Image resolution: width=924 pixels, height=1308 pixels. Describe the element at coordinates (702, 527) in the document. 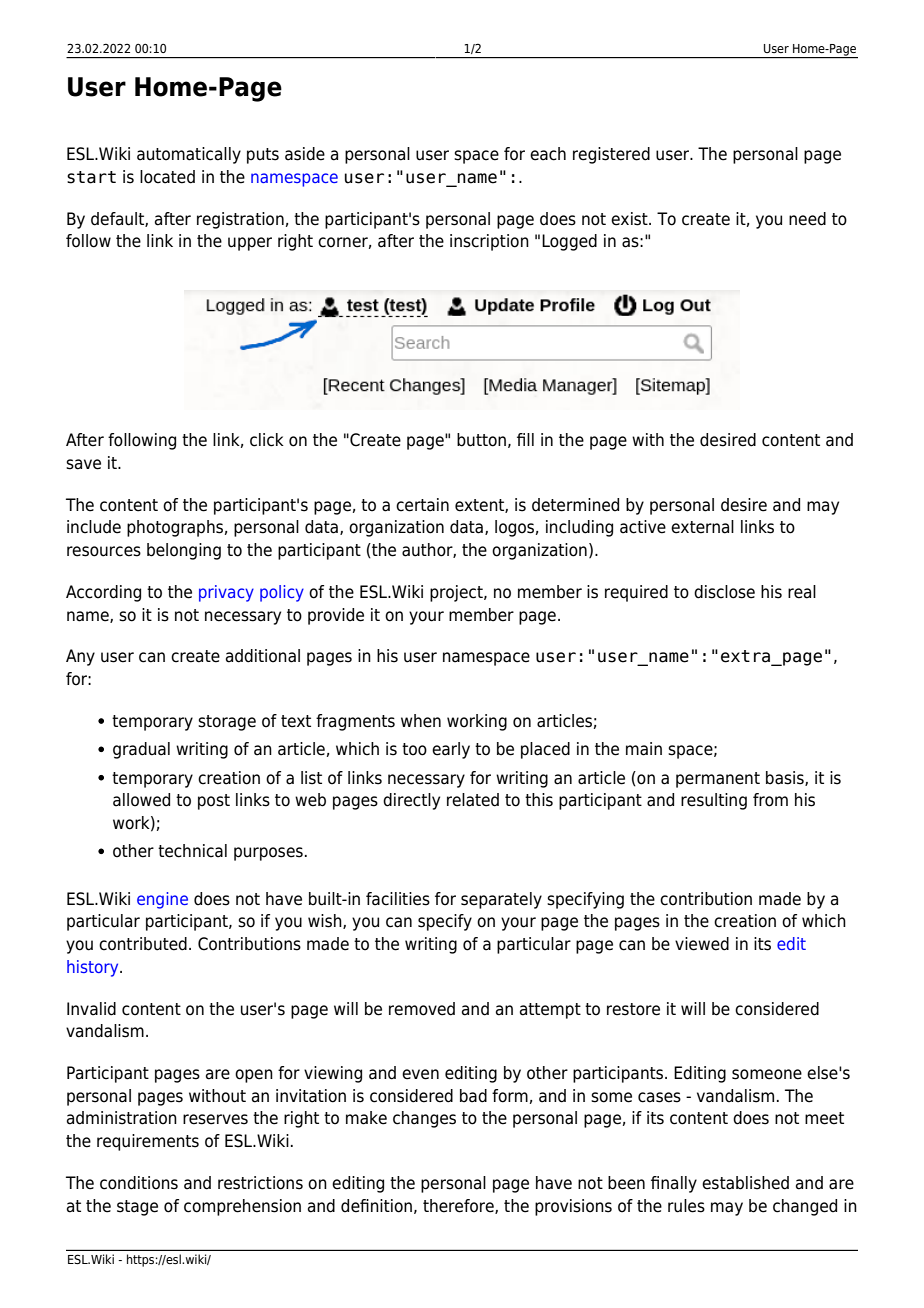

I see `external` at that location.
